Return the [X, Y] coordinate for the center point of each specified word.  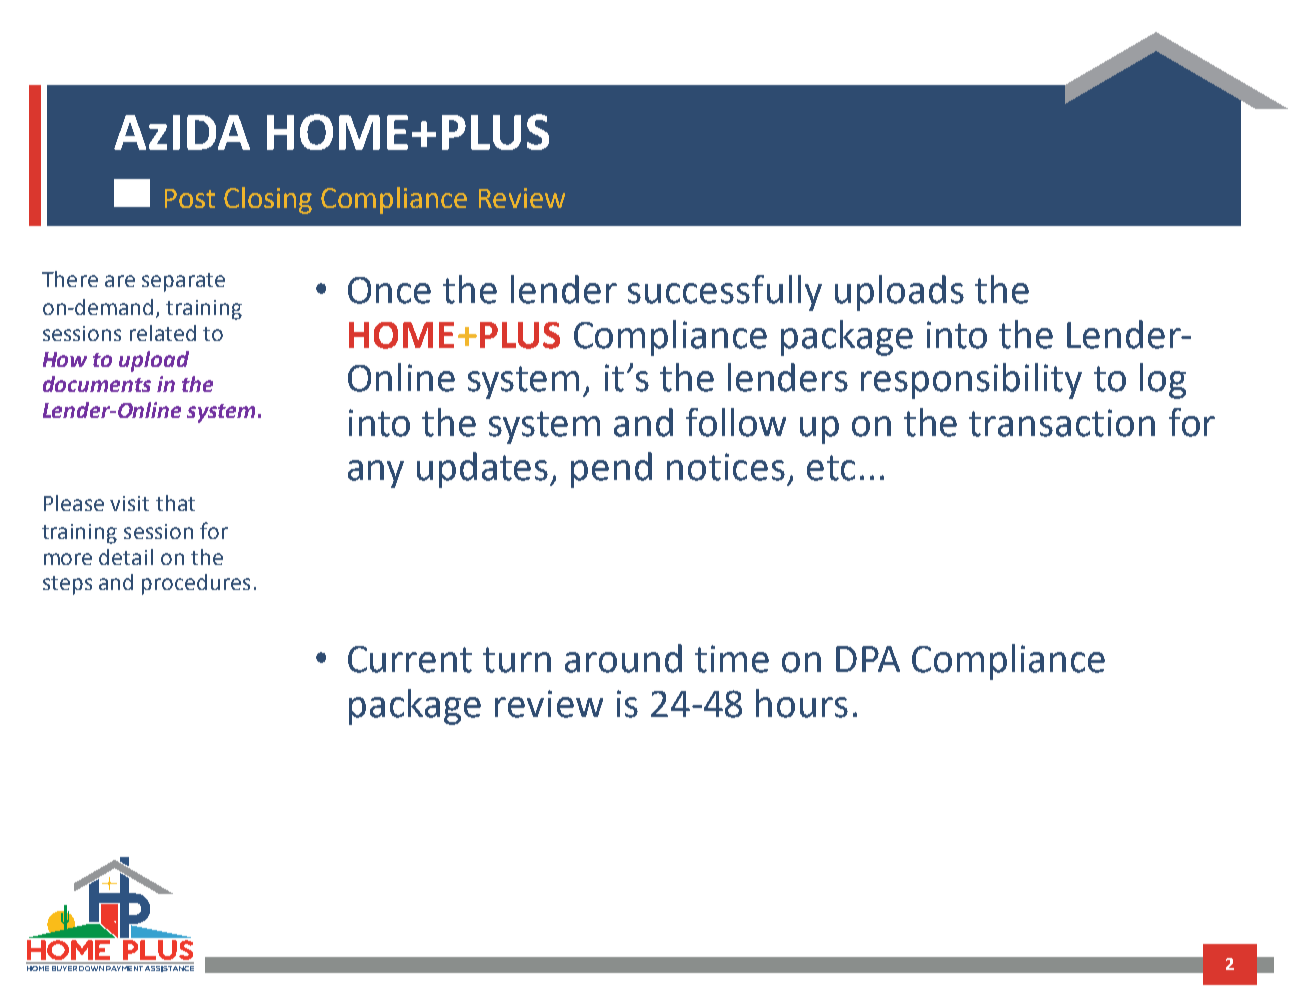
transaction [1062, 423]
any [376, 474]
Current [410, 659]
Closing [268, 200]
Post [190, 198]
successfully [725, 293]
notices [726, 467]
